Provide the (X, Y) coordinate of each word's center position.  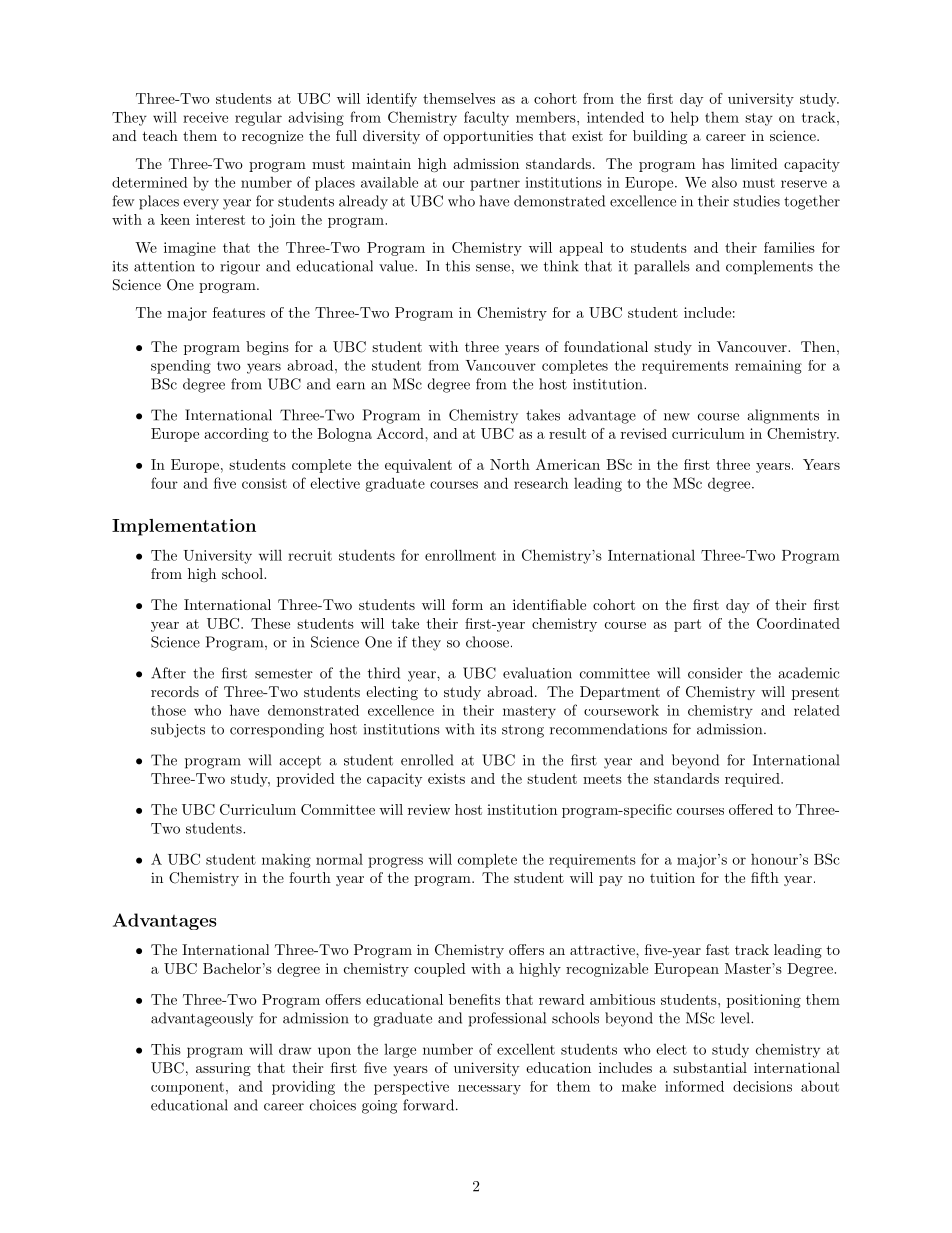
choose (487, 642)
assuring (223, 1069)
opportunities (488, 137)
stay (759, 119)
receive (205, 117)
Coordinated (798, 623)
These (270, 623)
